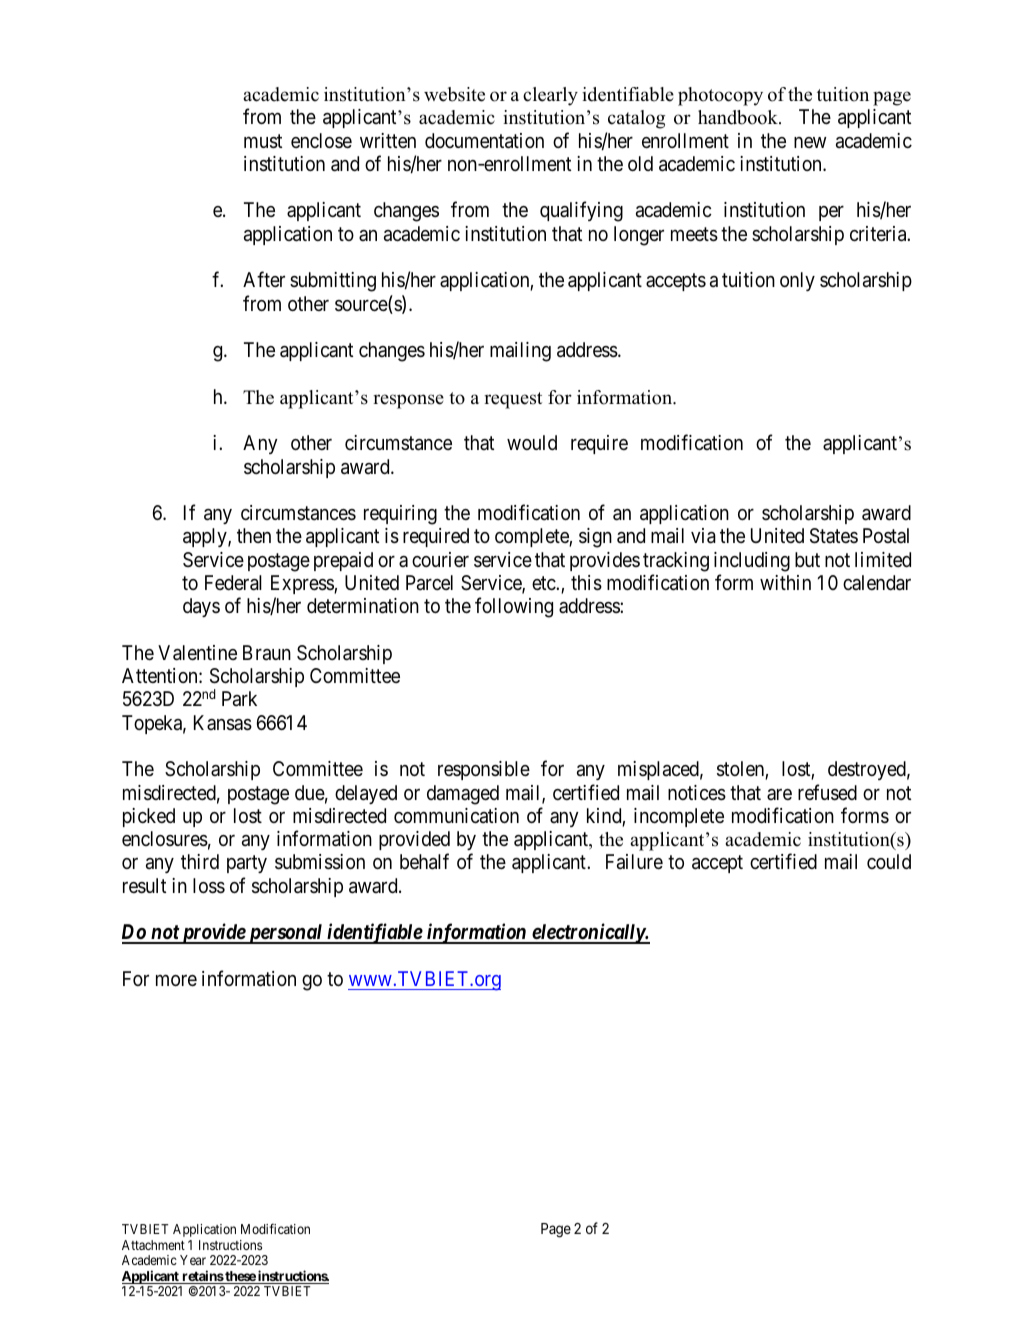  Describe the element at coordinates (834, 536) in the document. I see `States` at that location.
